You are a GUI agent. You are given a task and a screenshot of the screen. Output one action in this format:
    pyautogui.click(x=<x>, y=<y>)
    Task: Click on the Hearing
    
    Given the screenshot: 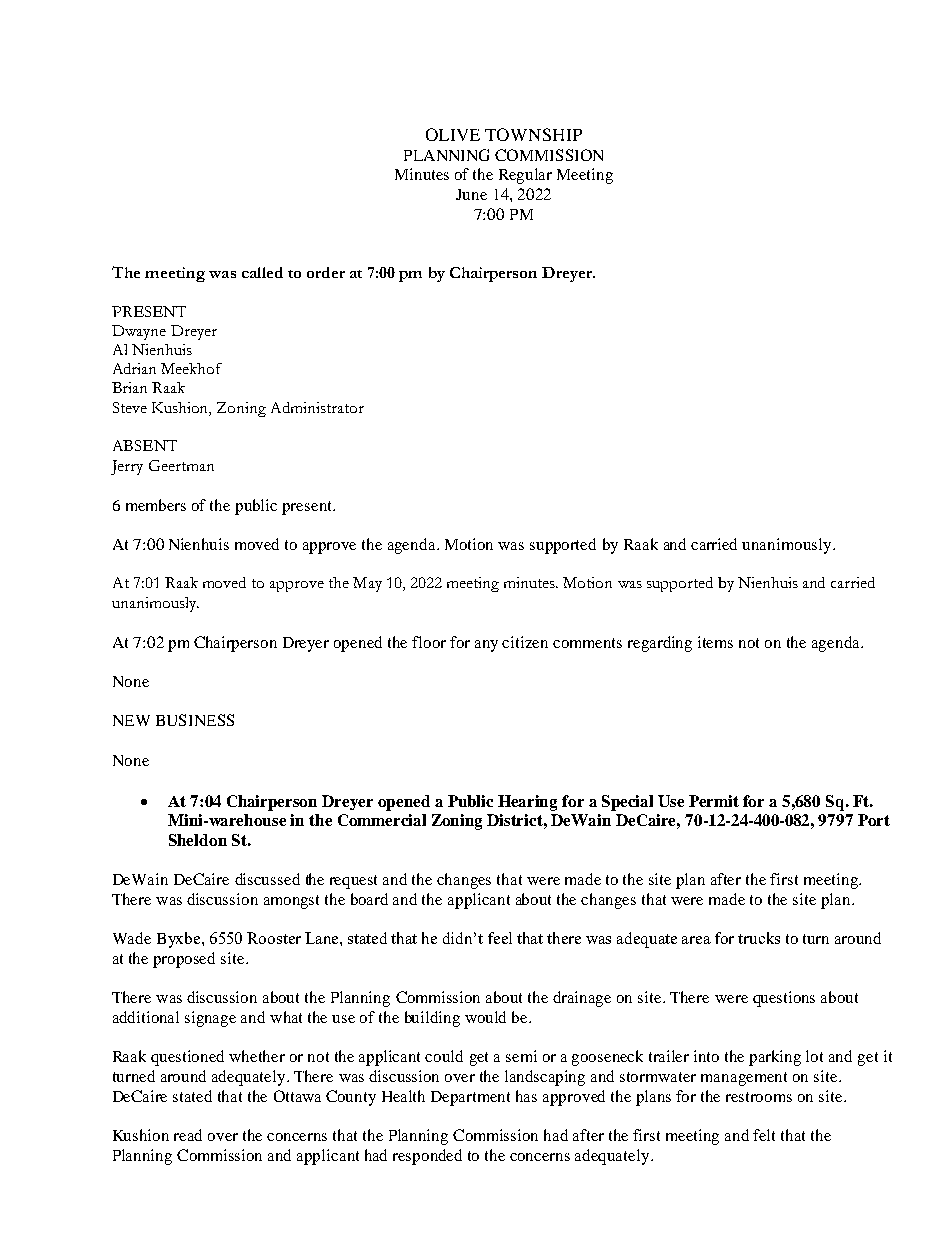 What is the action you would take?
    pyautogui.click(x=527, y=803)
